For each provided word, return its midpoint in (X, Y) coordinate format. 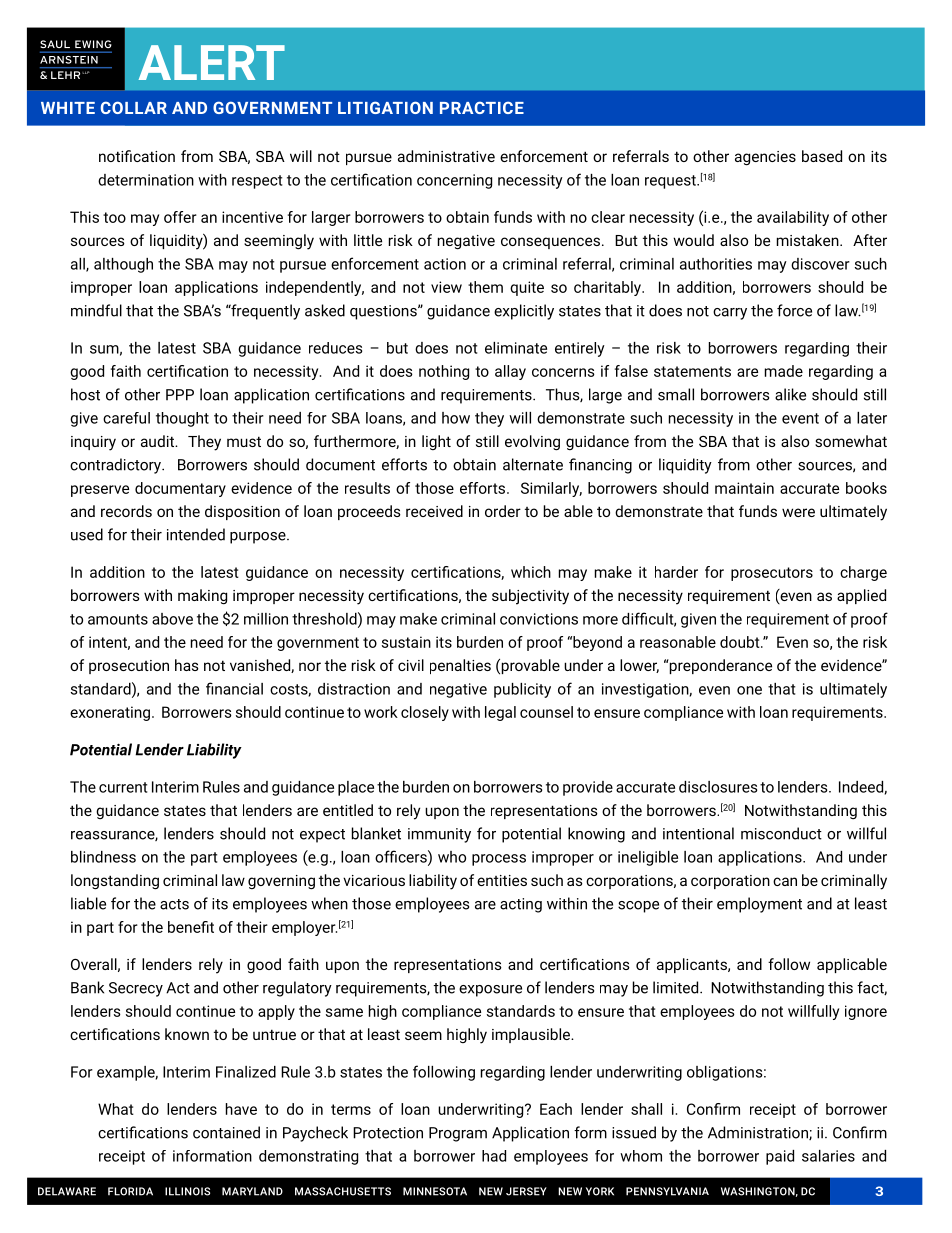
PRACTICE (482, 107)
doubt (741, 642)
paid (780, 1157)
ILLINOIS (187, 1191)
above (172, 619)
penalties (460, 666)
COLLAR (134, 107)
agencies (765, 158)
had (494, 1156)
